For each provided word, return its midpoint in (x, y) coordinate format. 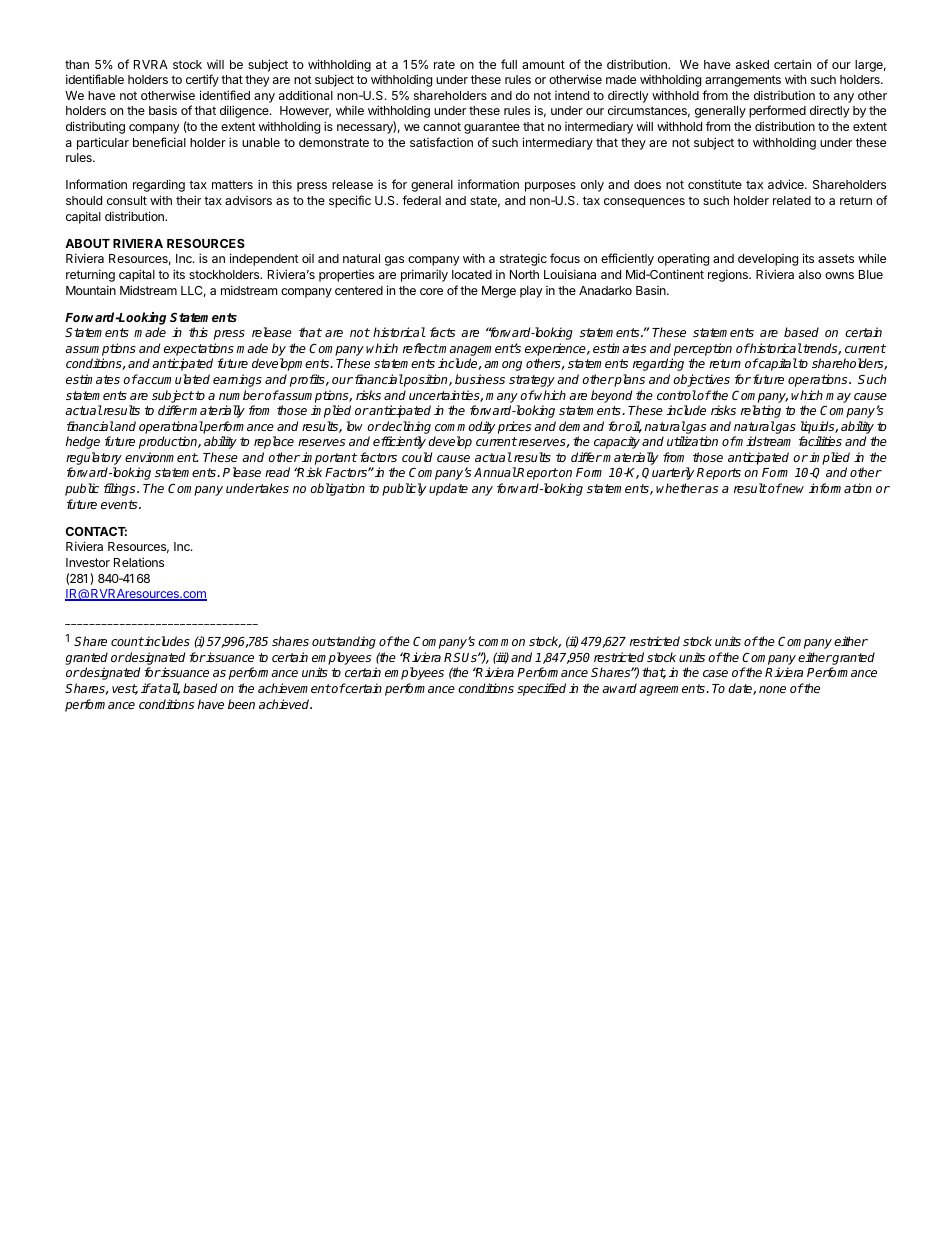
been (241, 704)
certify (202, 80)
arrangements (743, 81)
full (509, 64)
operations (819, 380)
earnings (237, 380)
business (480, 379)
